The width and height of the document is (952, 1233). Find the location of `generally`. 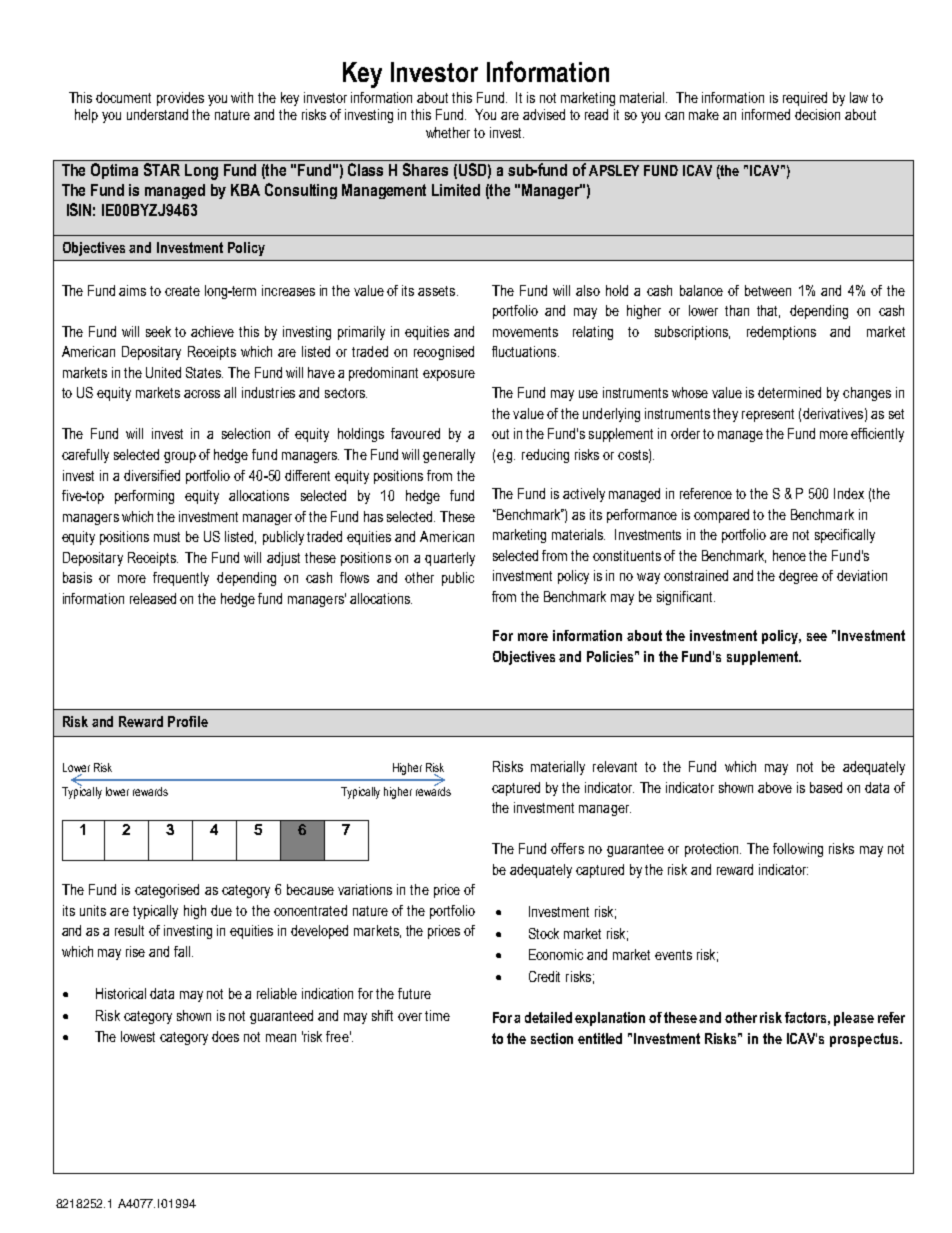

generally is located at coordinates (449, 456).
